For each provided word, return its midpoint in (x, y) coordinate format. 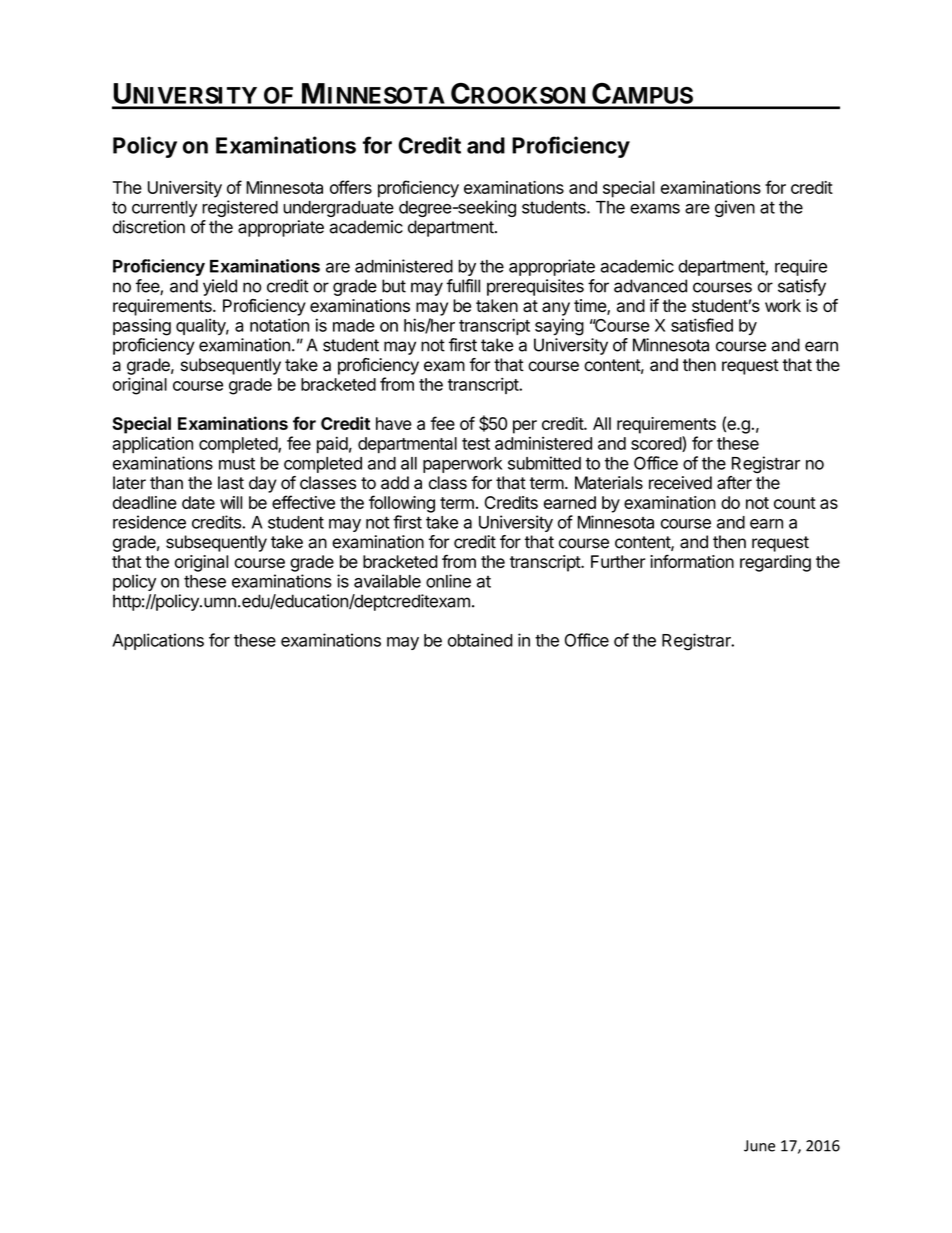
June (759, 1146)
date (198, 502)
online (448, 581)
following (402, 504)
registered (240, 208)
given (735, 208)
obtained (480, 640)
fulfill (463, 286)
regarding (775, 563)
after (734, 483)
